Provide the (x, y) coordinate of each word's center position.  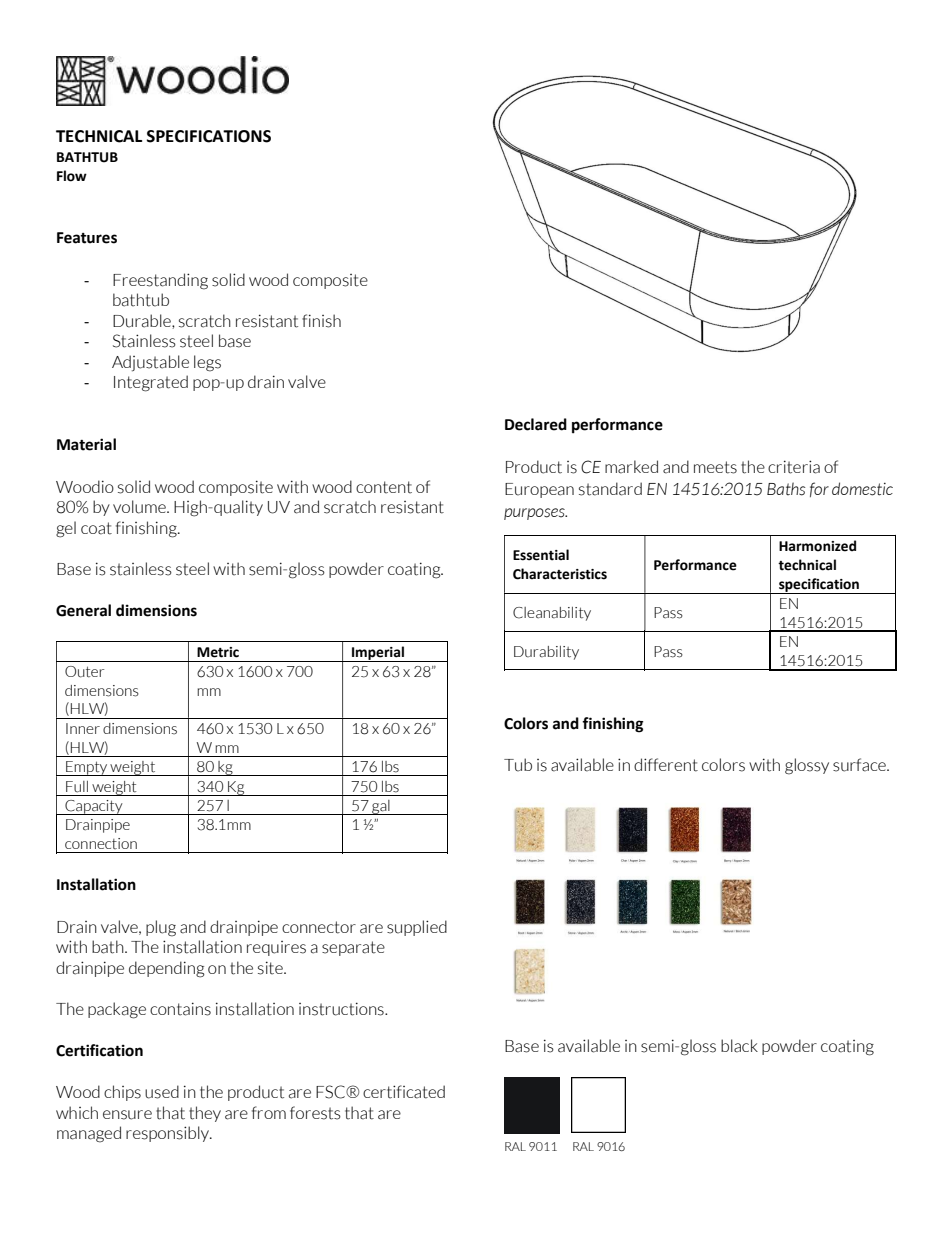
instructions (342, 1009)
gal (381, 807)
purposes (535, 514)
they (205, 1114)
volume (140, 507)
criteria (794, 467)
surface (860, 765)
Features (87, 238)
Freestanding (160, 281)
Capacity (94, 807)
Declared (536, 424)
